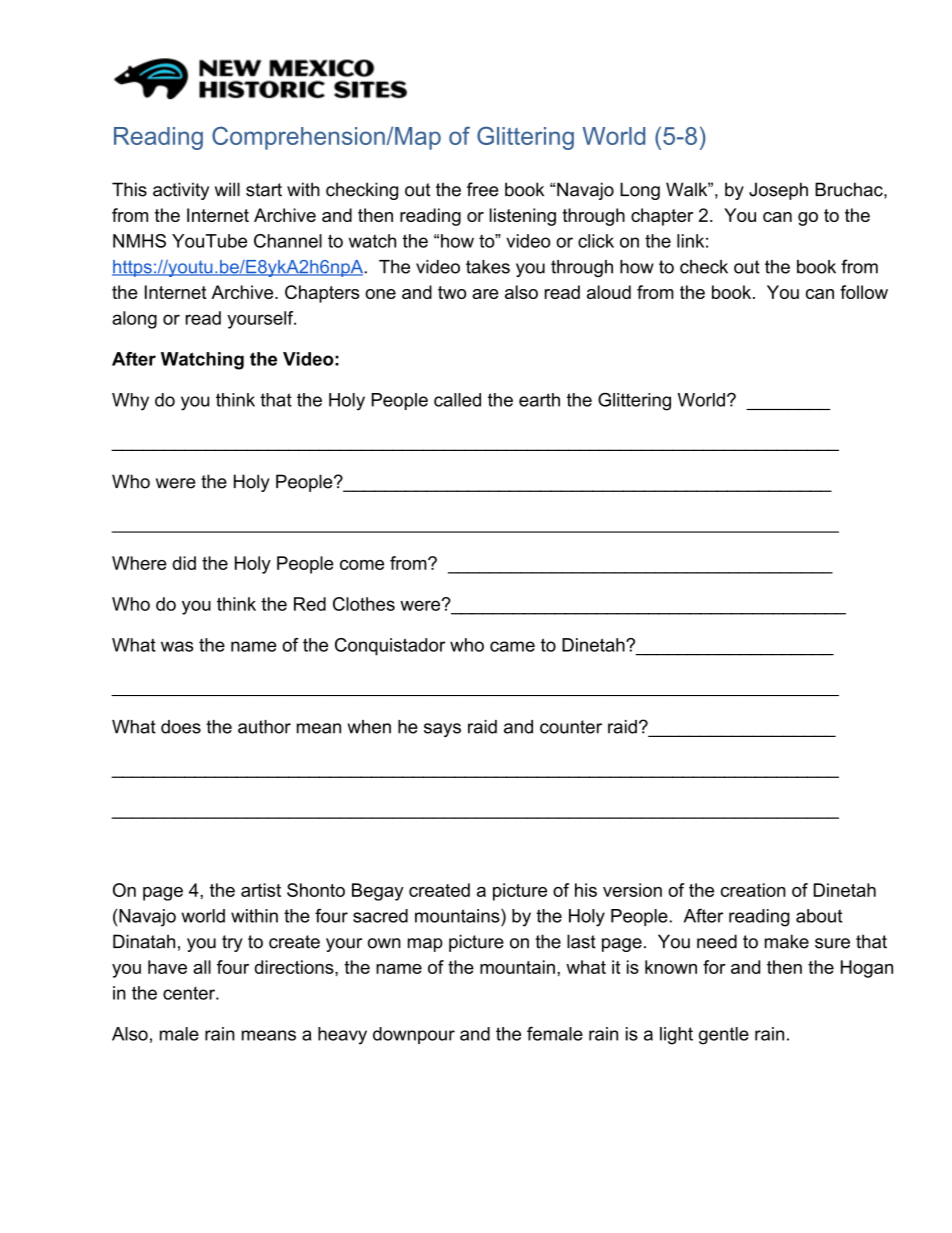 This page has height=1233, width=952. Describe the element at coordinates (632, 890) in the page. I see `version` at that location.
